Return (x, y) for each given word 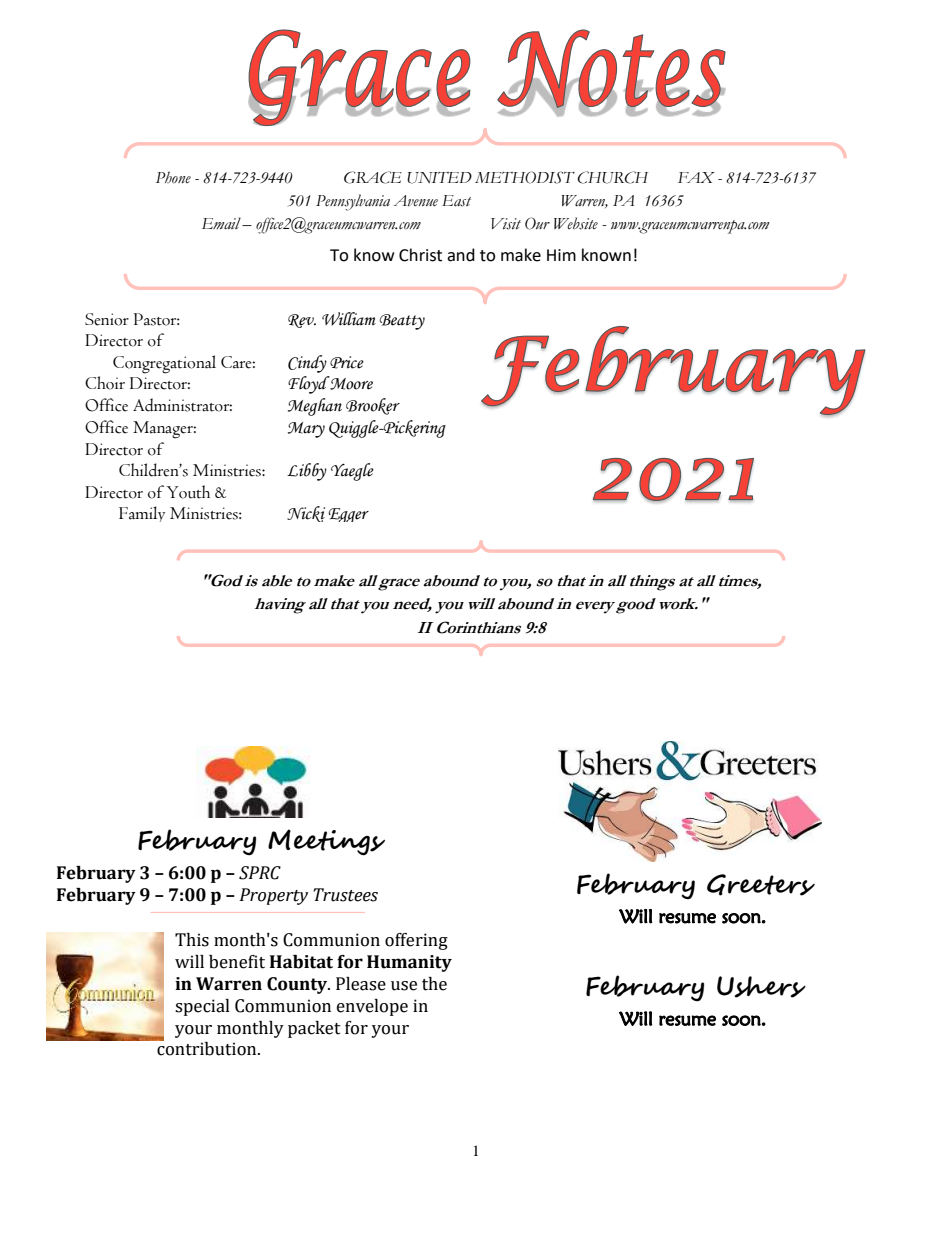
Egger (348, 515)
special (202, 1007)
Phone (173, 177)
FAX (696, 177)
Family (142, 514)
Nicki (306, 514)
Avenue (415, 201)
